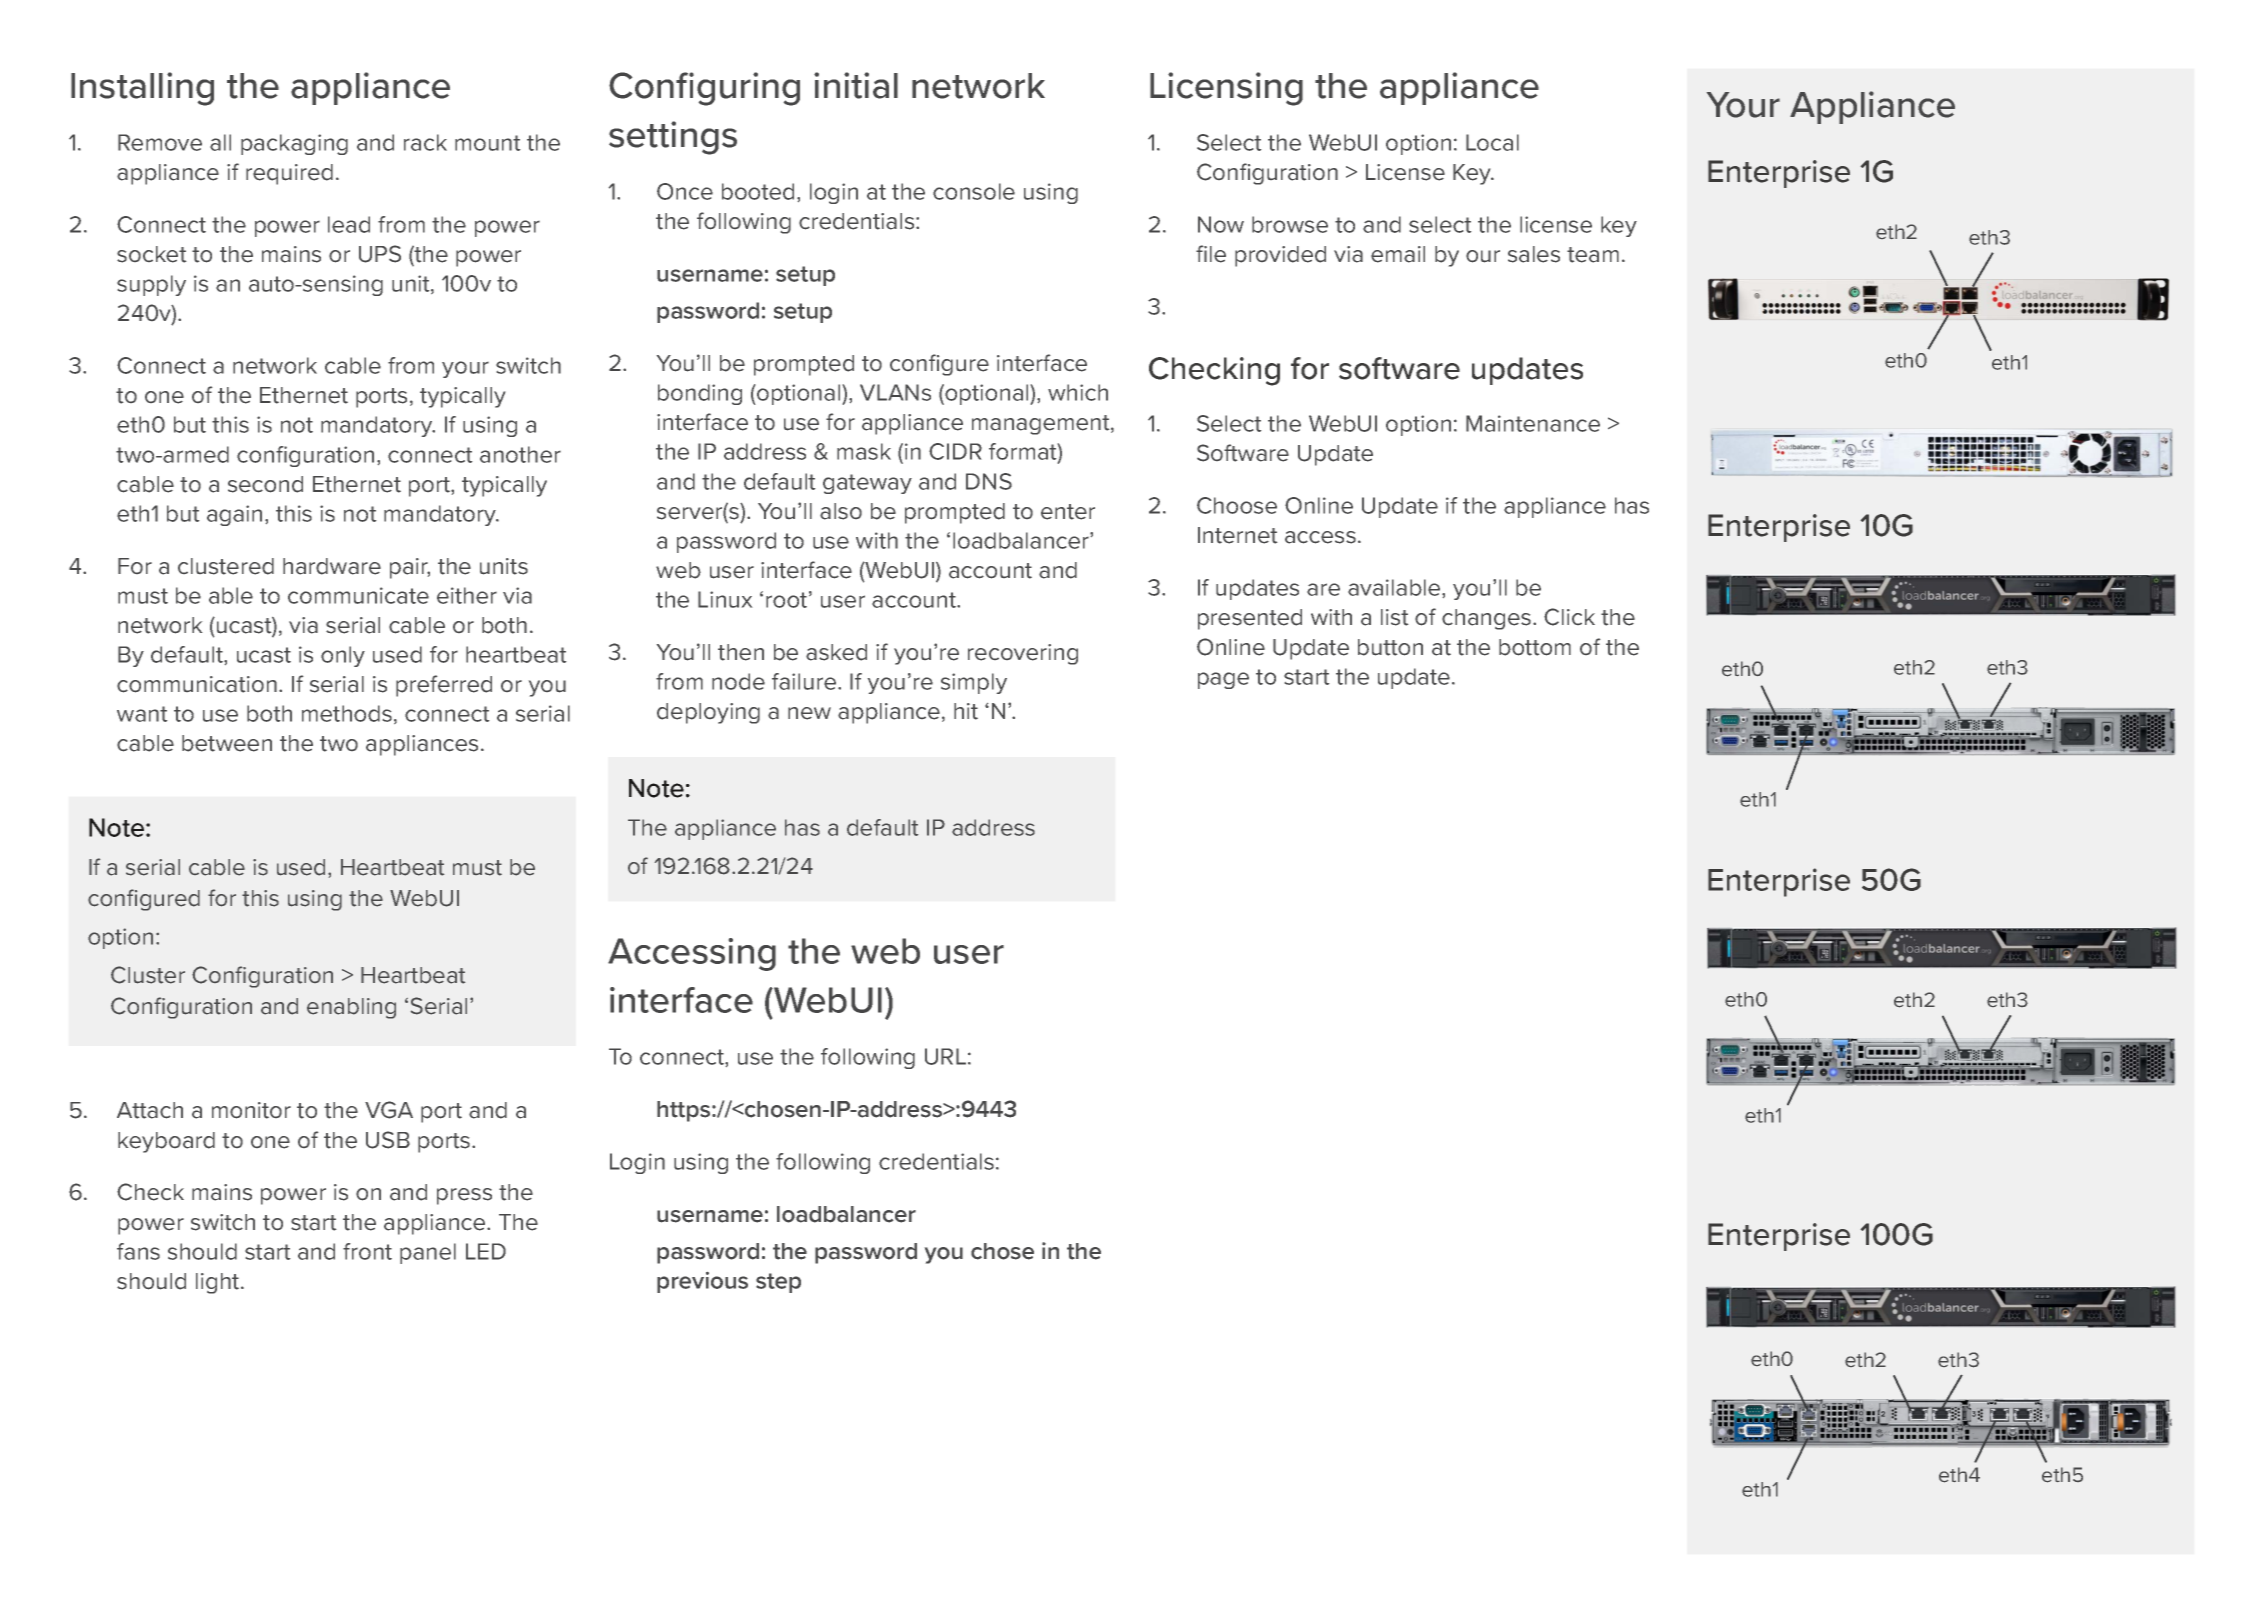 The width and height of the screenshot is (2263, 1600). Describe the element at coordinates (702, 1282) in the screenshot. I see `previous` at that location.
